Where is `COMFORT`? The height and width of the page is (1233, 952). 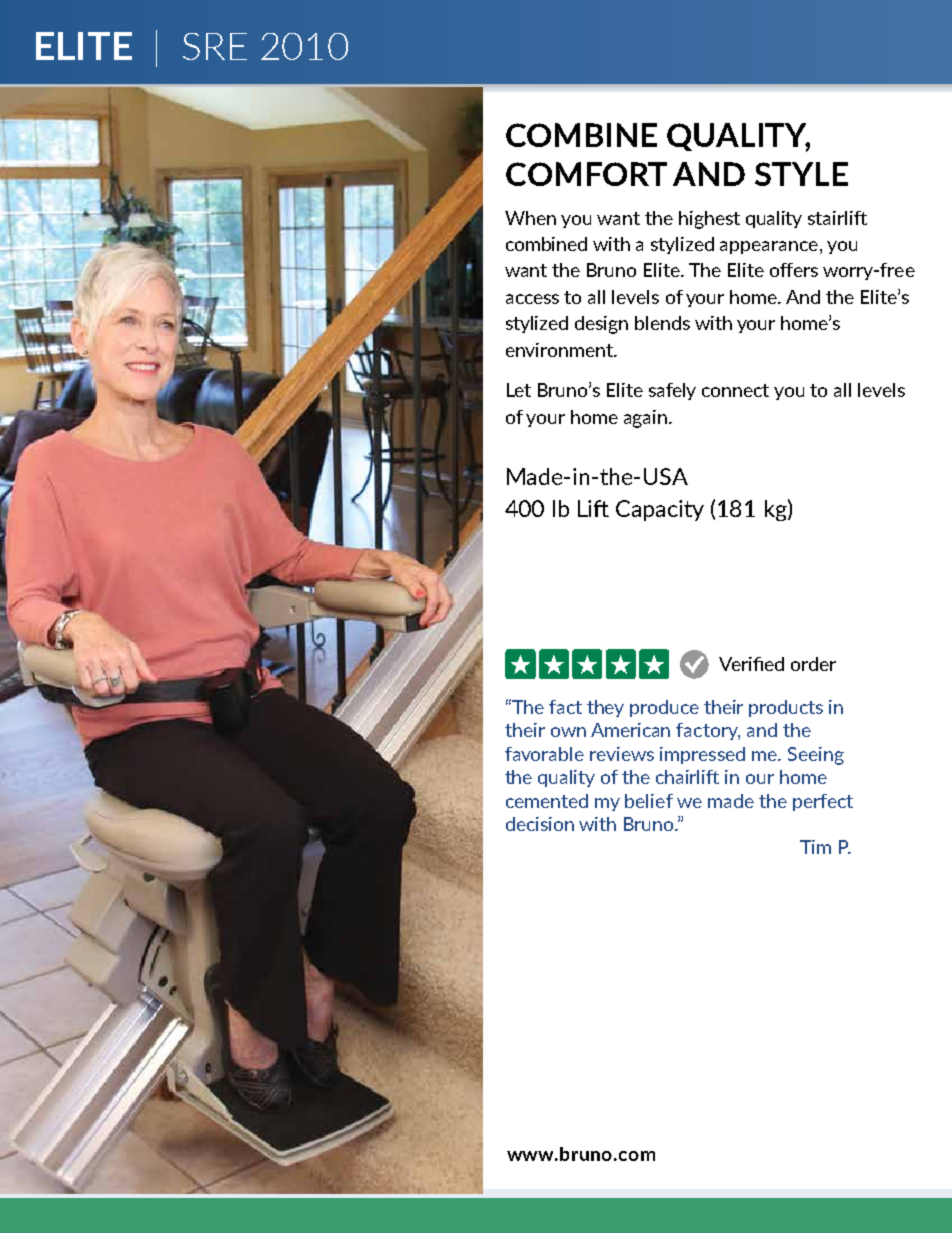 COMFORT is located at coordinates (586, 174).
